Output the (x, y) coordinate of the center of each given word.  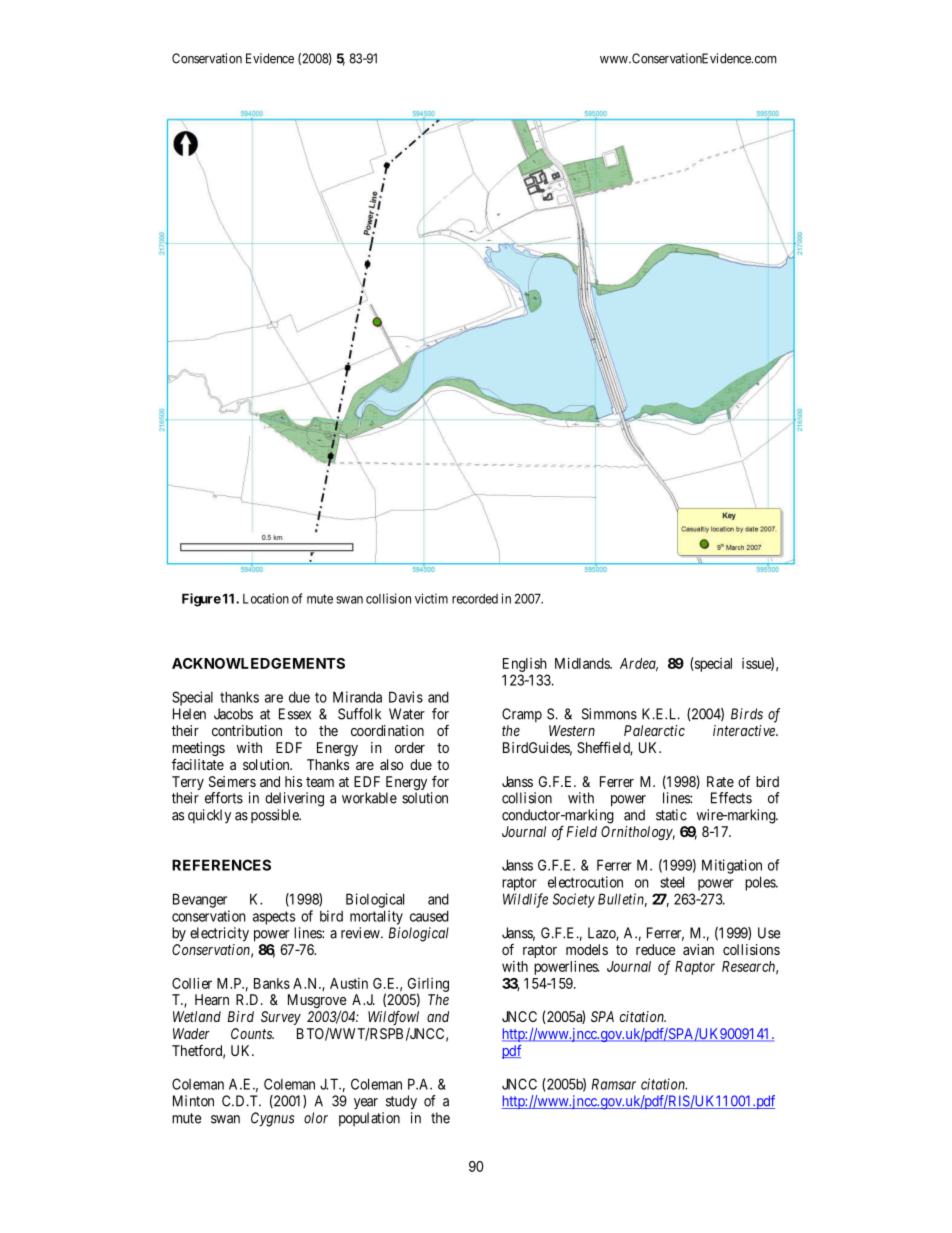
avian (698, 949)
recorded (475, 599)
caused (429, 916)
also (391, 764)
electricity (219, 934)
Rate (720, 781)
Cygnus (273, 1119)
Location (266, 598)
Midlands (583, 663)
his (293, 781)
